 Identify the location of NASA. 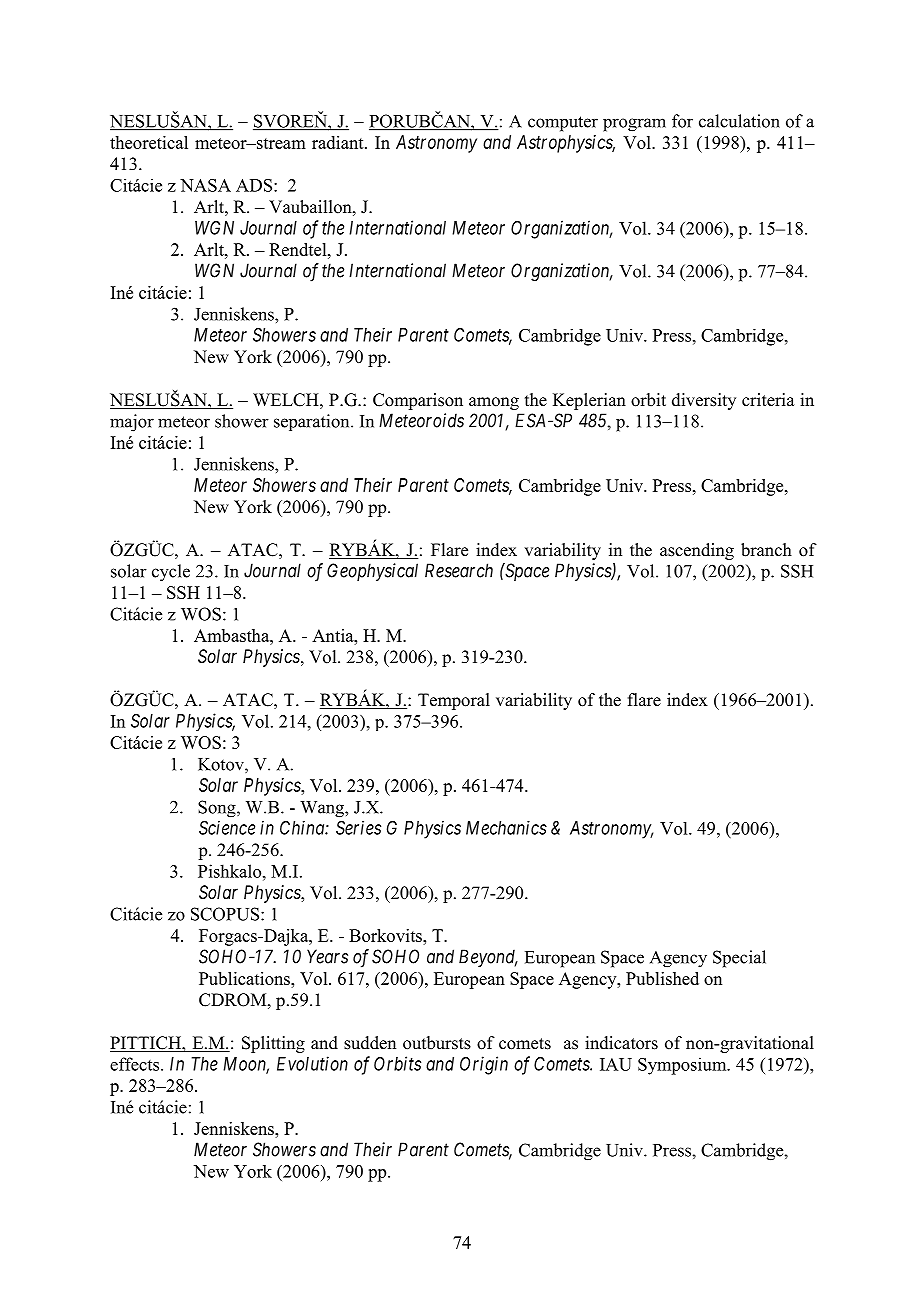
(205, 185).
